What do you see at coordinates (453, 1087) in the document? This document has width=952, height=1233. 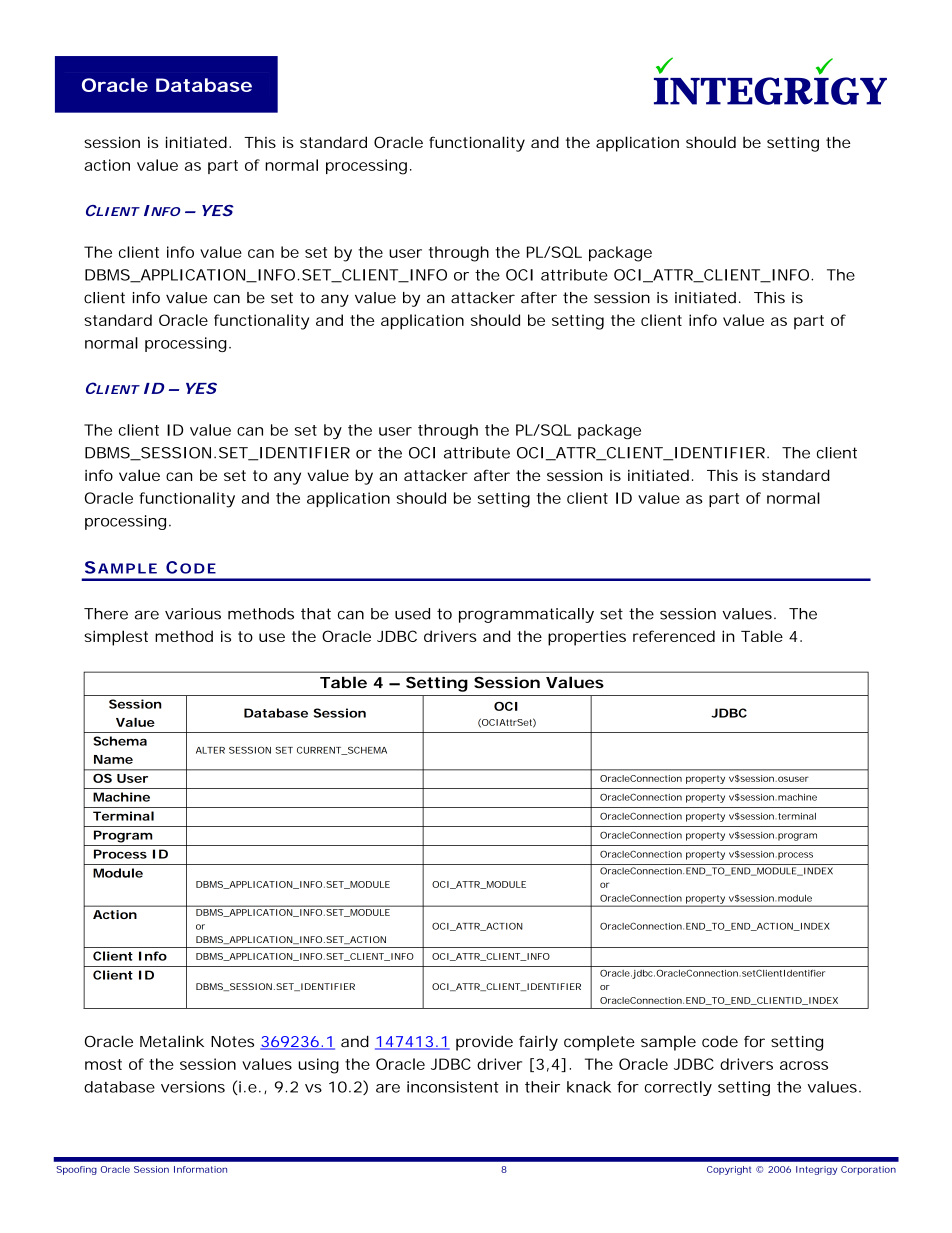 I see `inconsistent` at bounding box center [453, 1087].
